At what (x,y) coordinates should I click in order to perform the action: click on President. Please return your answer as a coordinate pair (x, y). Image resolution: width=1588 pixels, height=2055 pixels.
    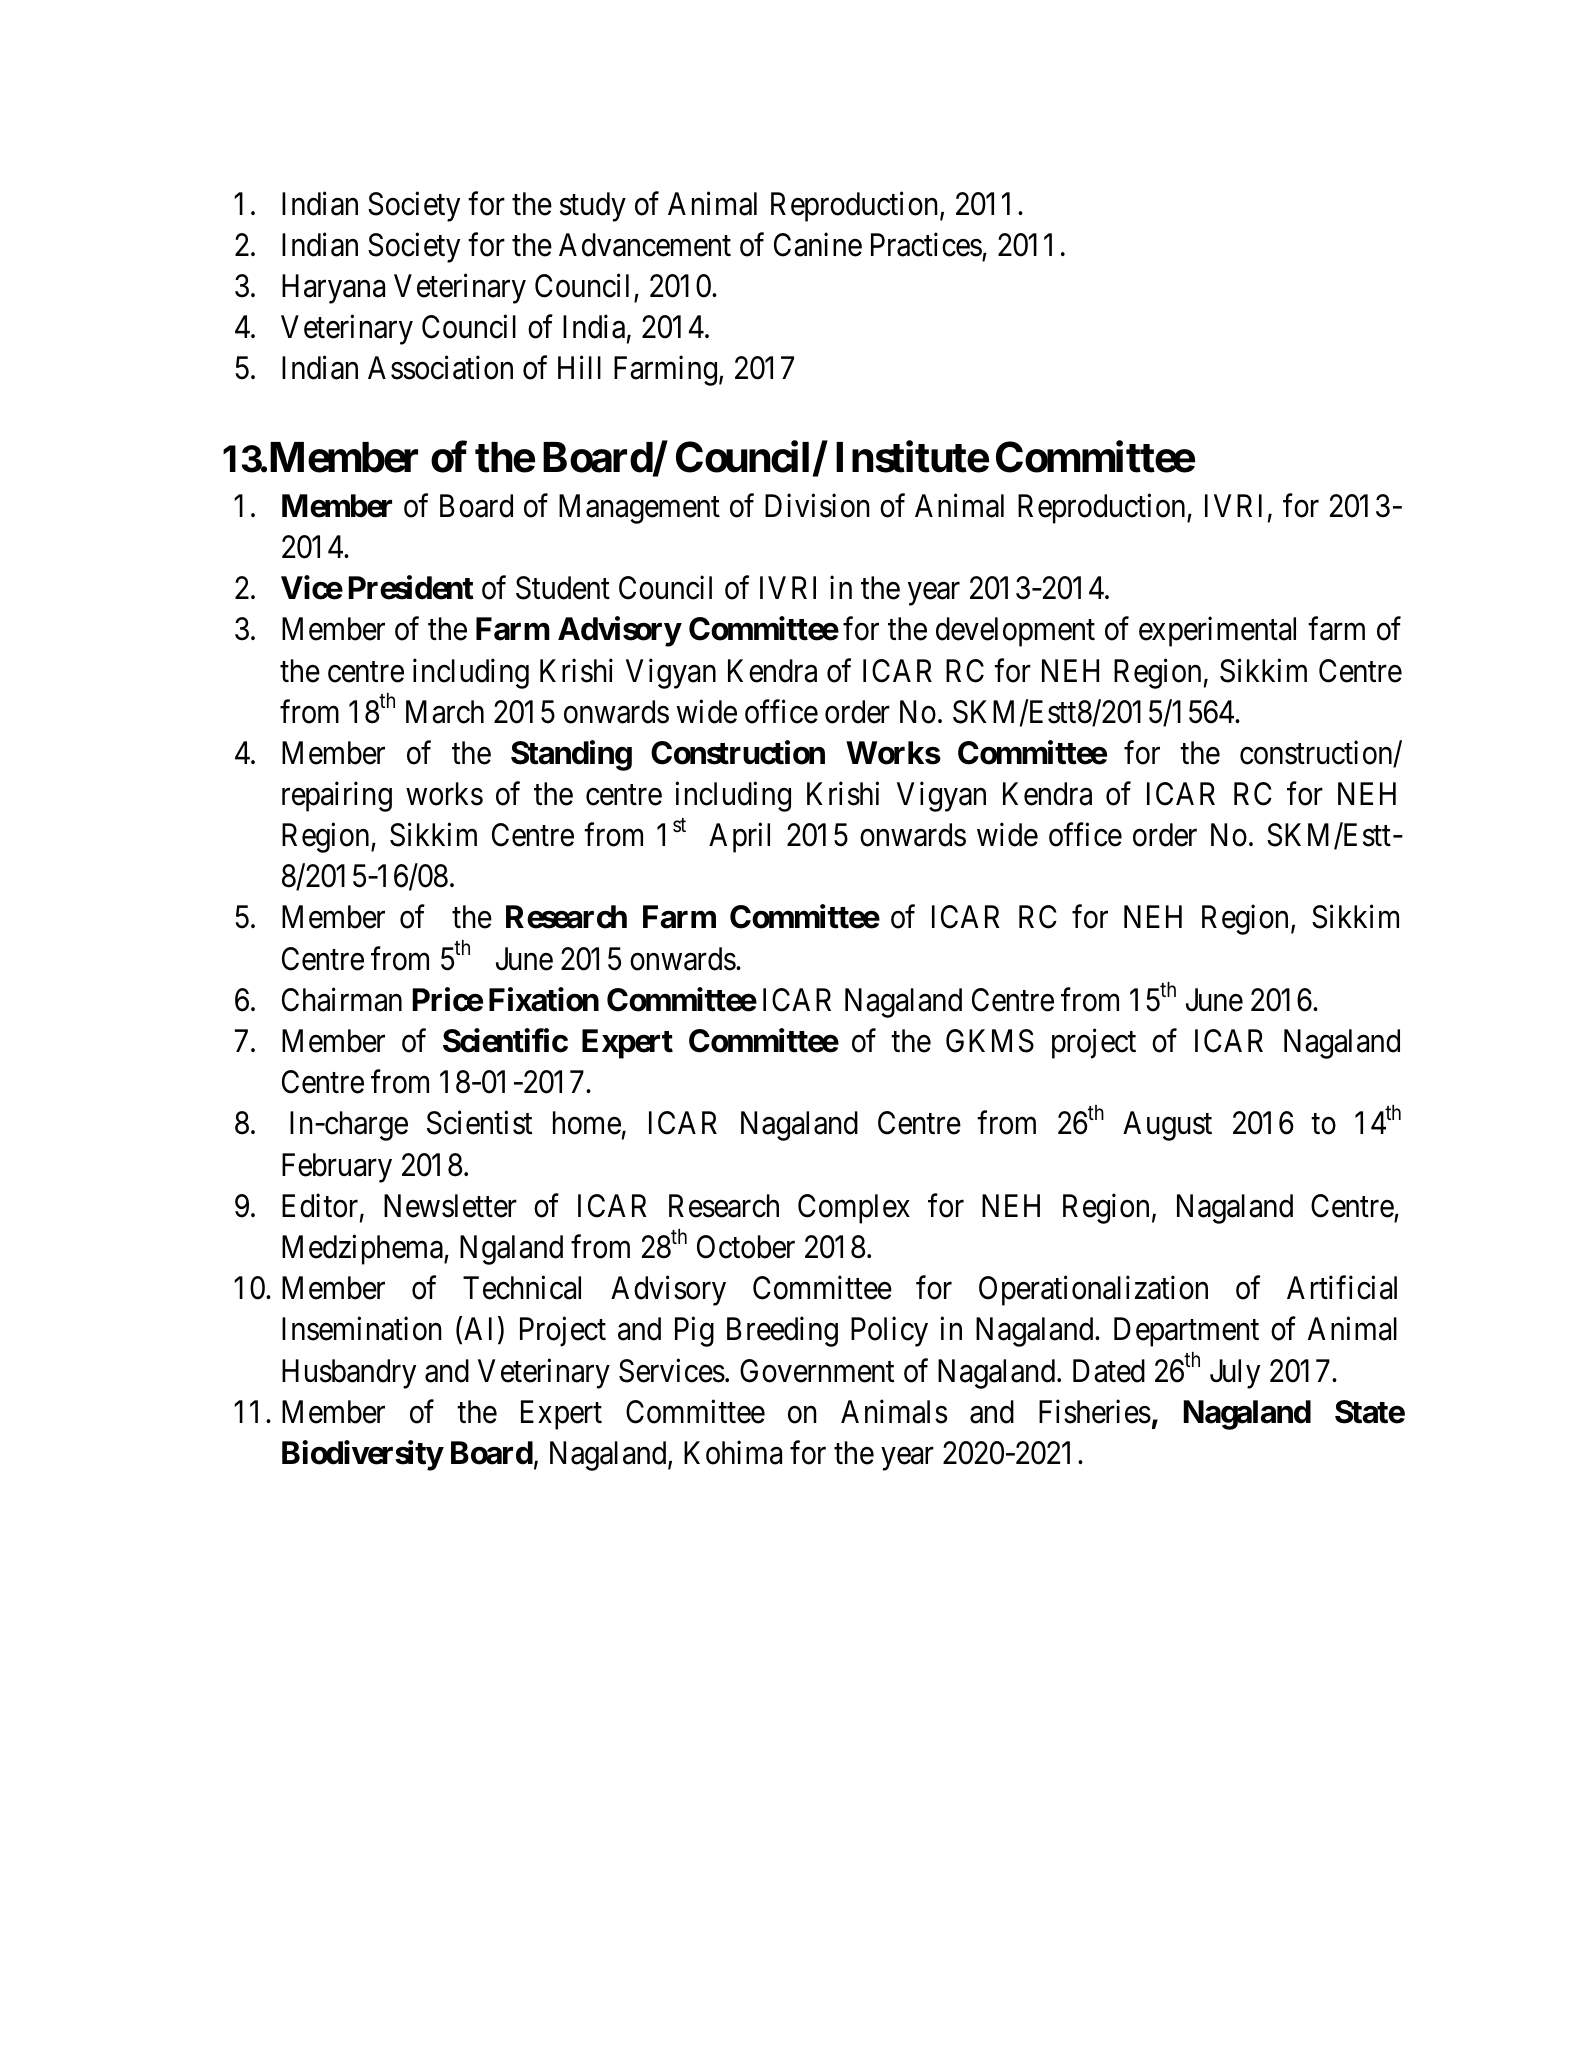
    Looking at the image, I should click on (411, 587).
